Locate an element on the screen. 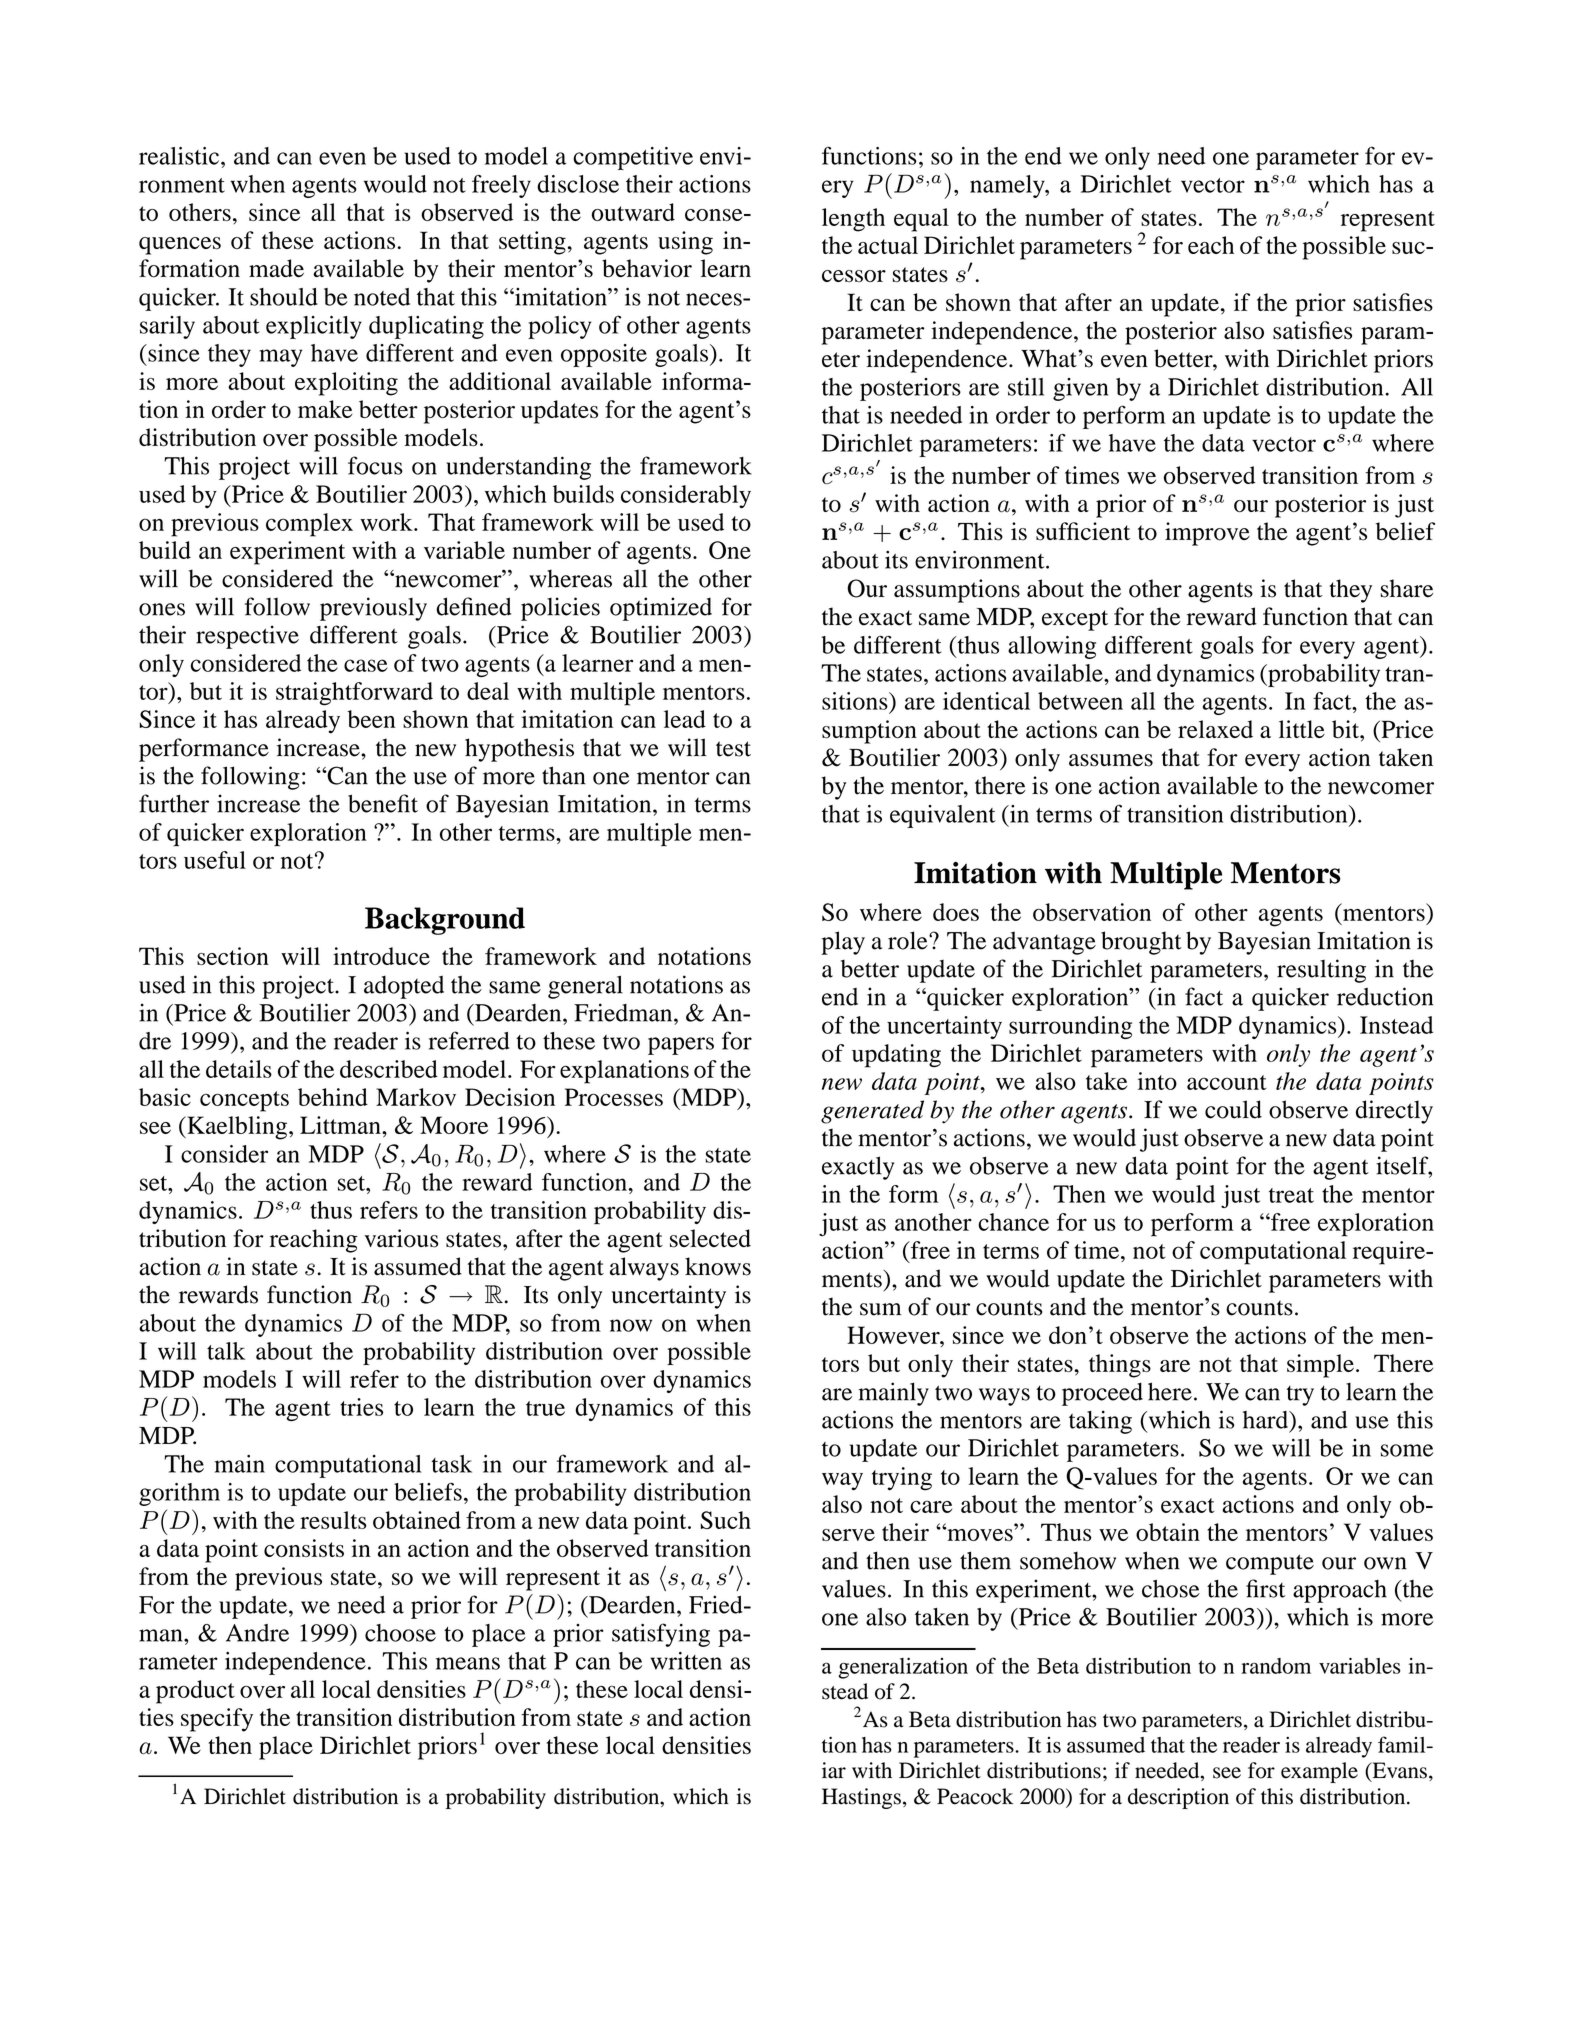  improve is located at coordinates (1207, 534).
